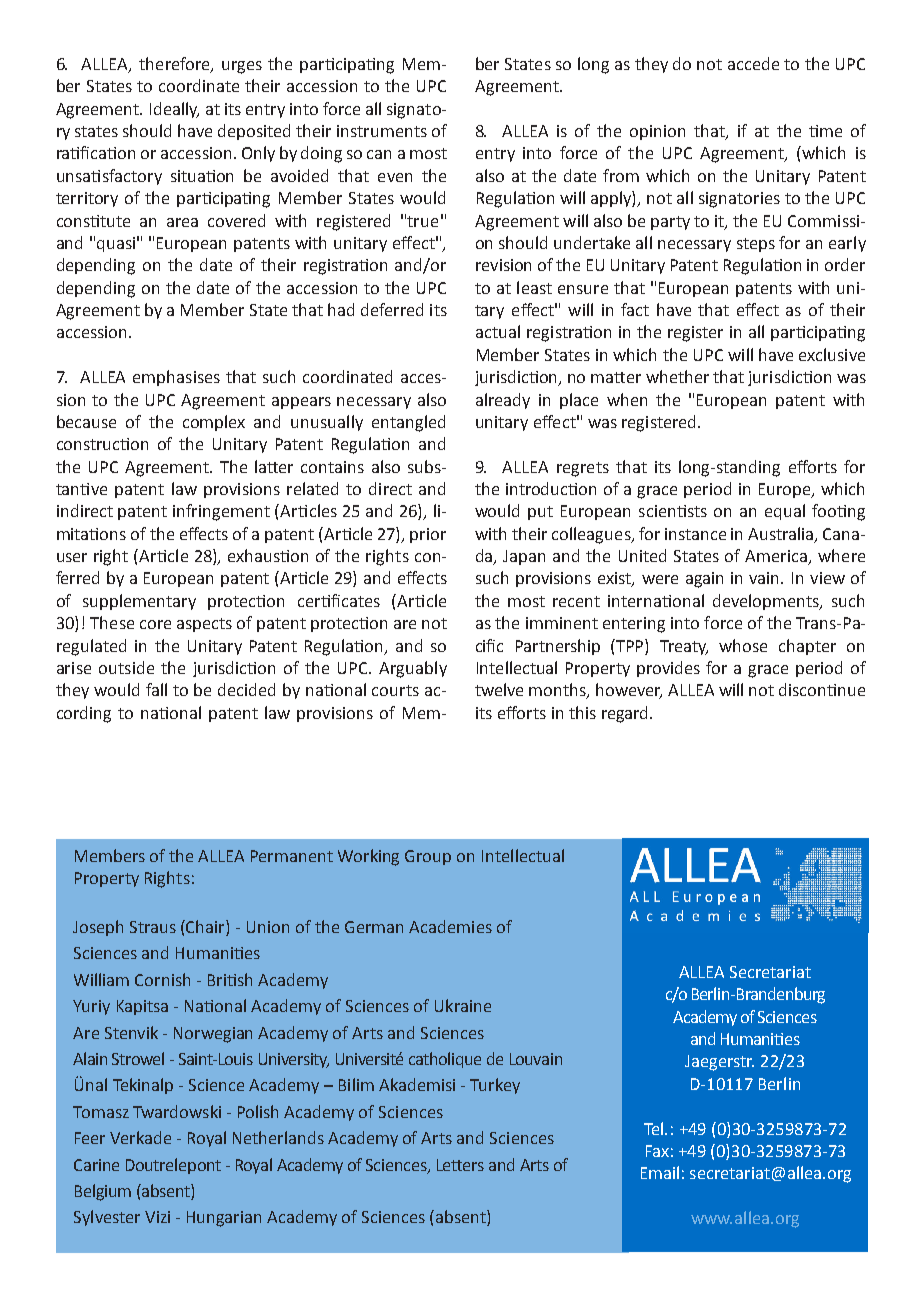 This page has width=924, height=1308. What do you see at coordinates (450, 926) in the page?
I see `Academies` at bounding box center [450, 926].
